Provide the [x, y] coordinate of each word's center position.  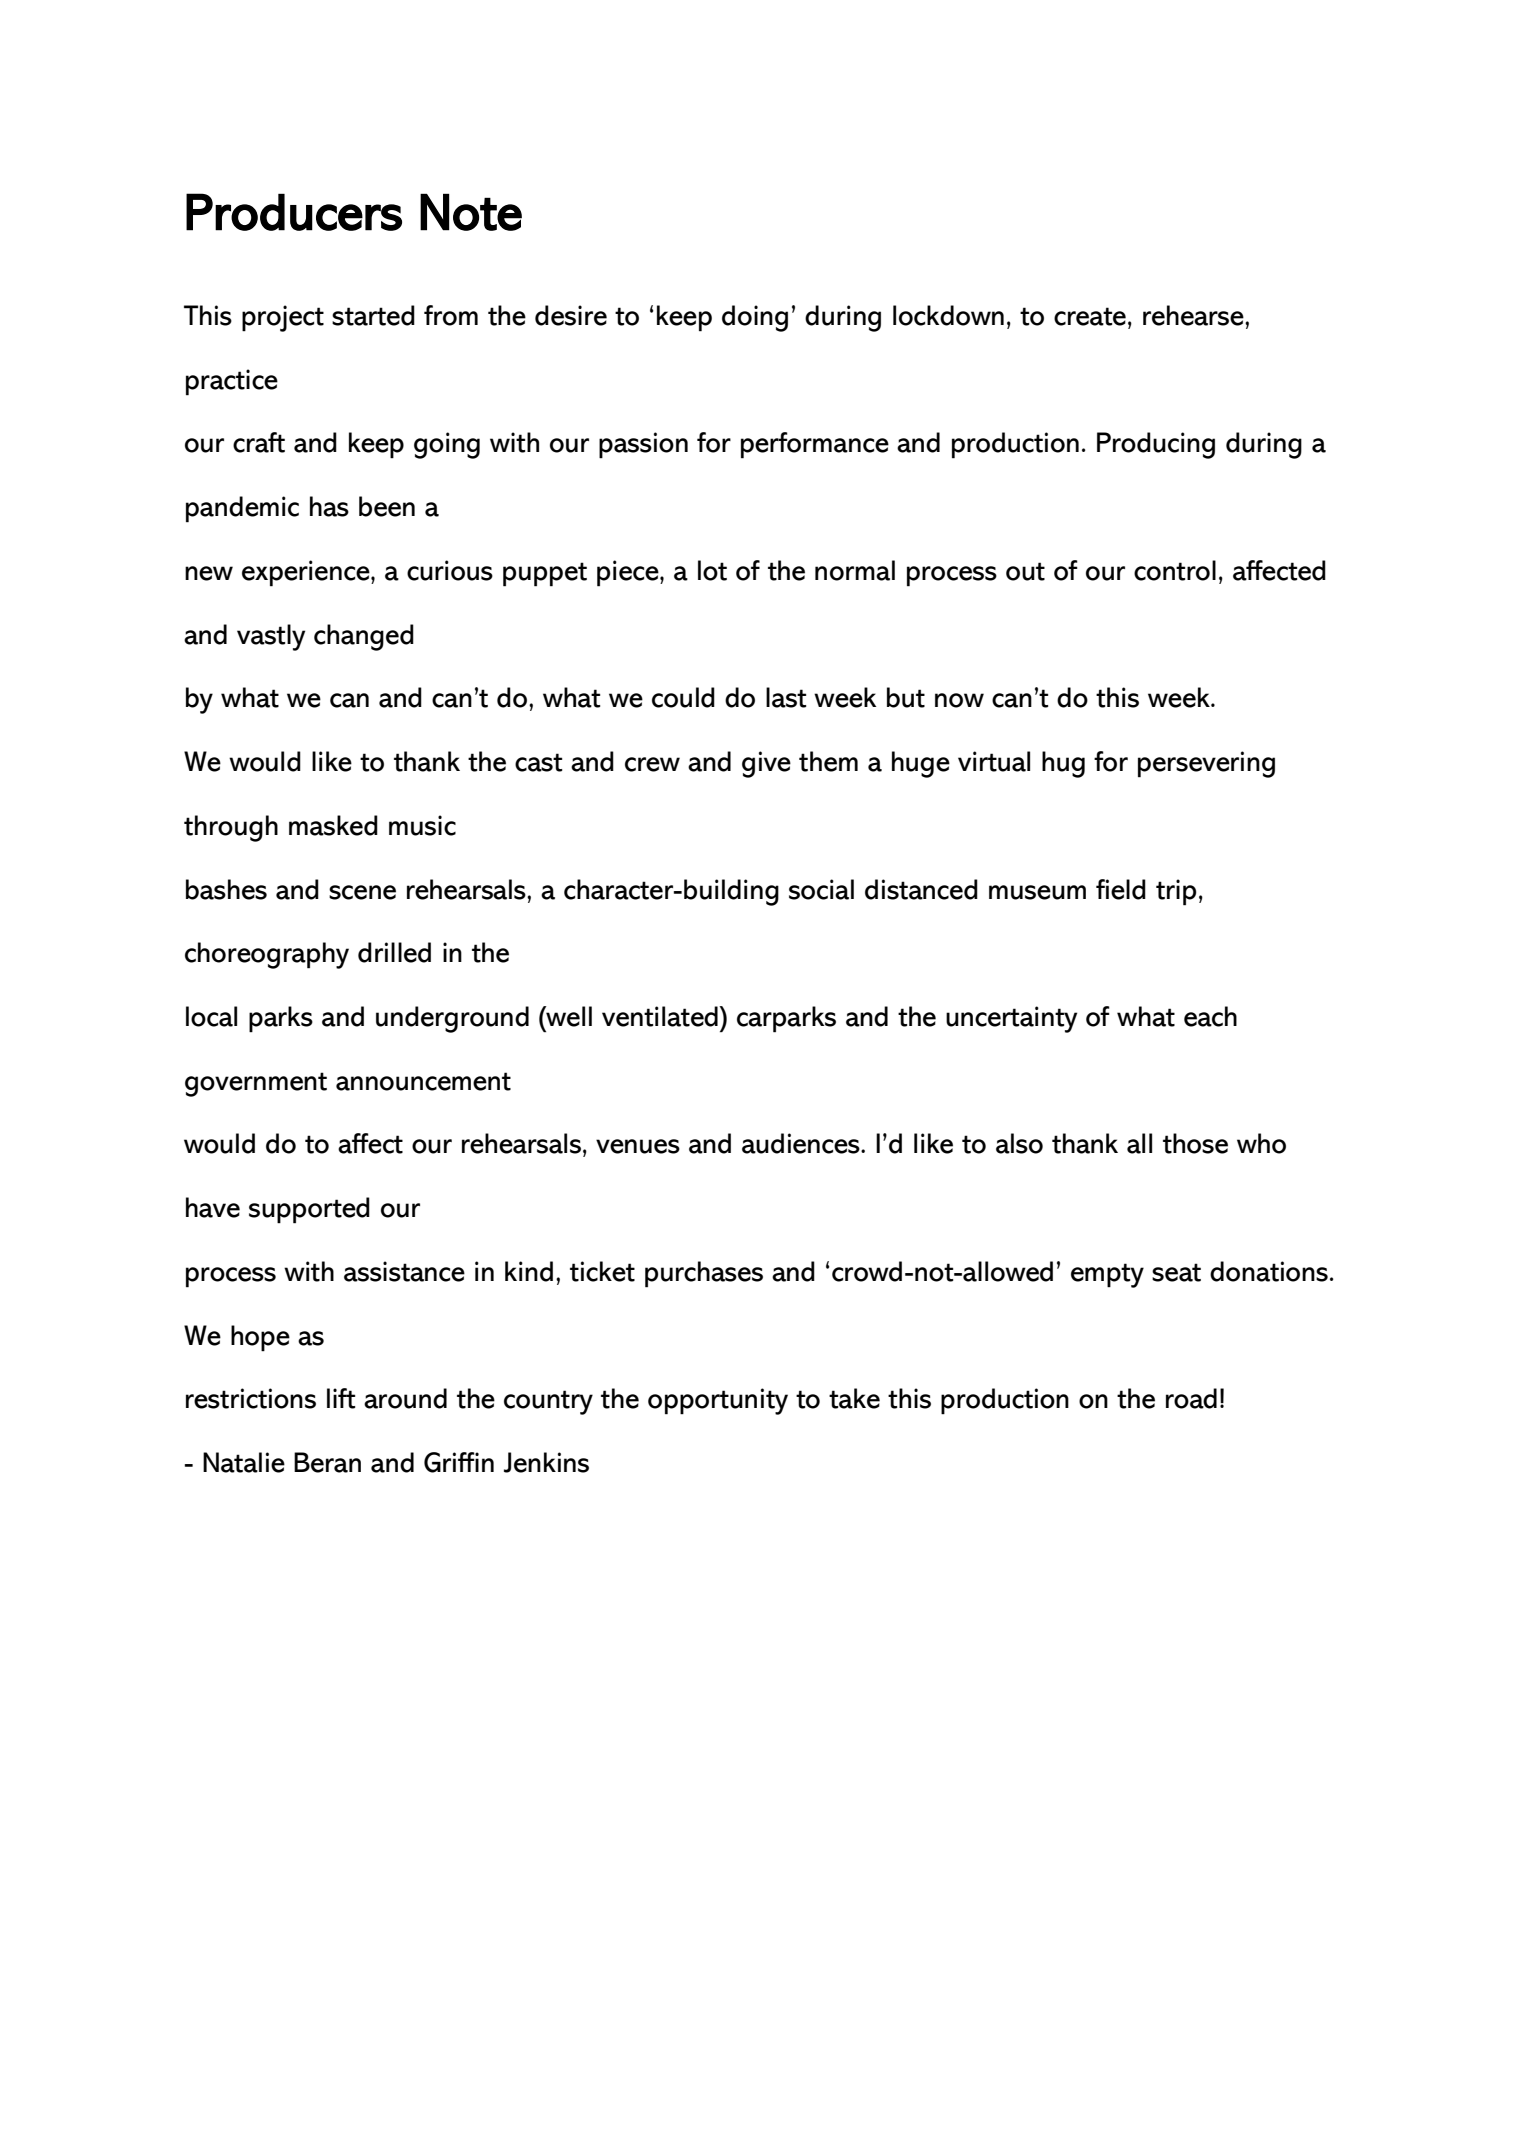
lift [341, 1398]
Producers [294, 212]
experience [307, 573]
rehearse [1194, 315]
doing [755, 318]
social [821, 889]
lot [712, 570]
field [1121, 889]
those [1195, 1143]
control [1175, 570]
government [256, 1084]
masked [333, 825]
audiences [802, 1143]
